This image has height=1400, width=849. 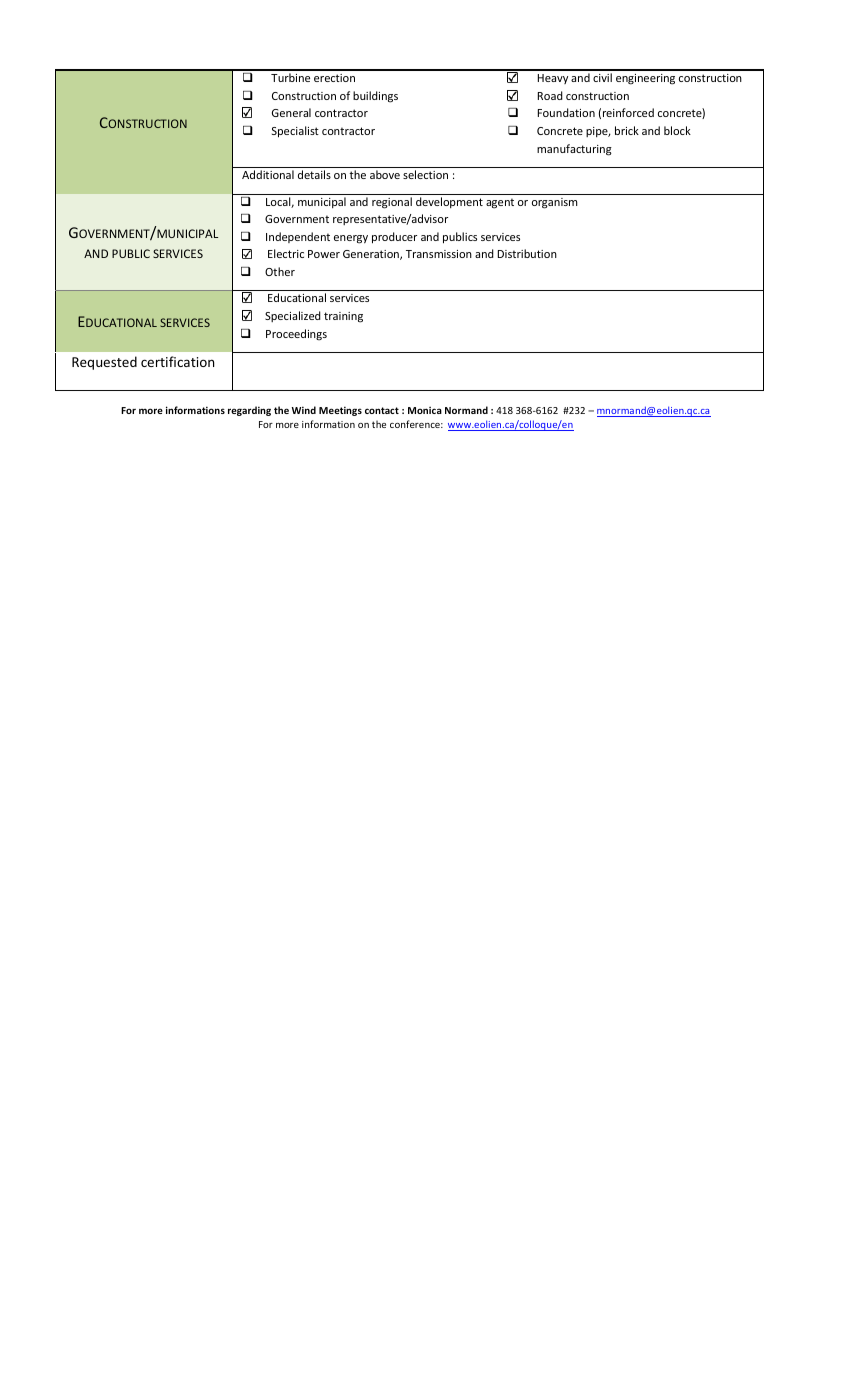 I want to click on contact, so click(x=382, y=410).
